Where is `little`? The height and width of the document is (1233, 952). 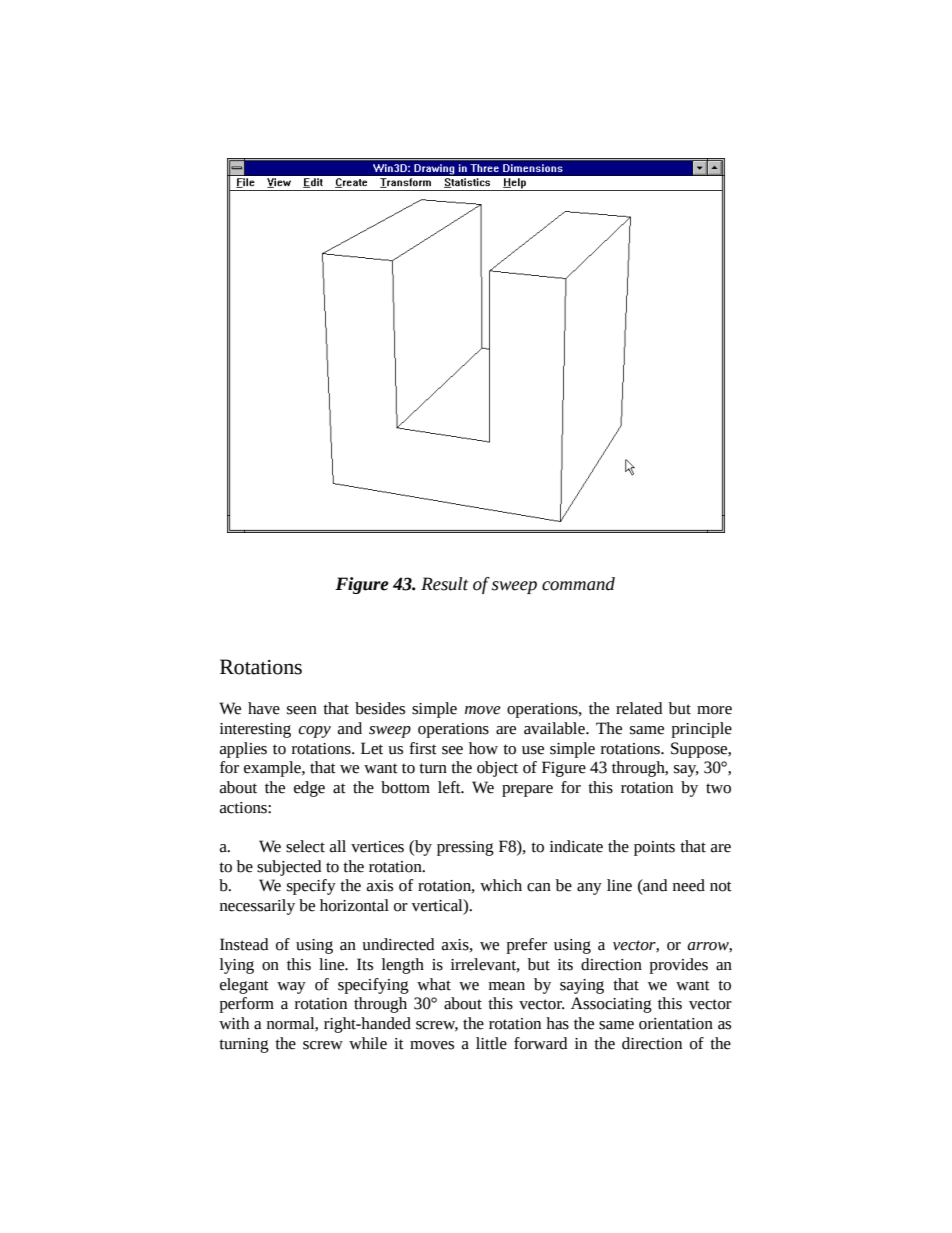
little is located at coordinates (491, 1043).
